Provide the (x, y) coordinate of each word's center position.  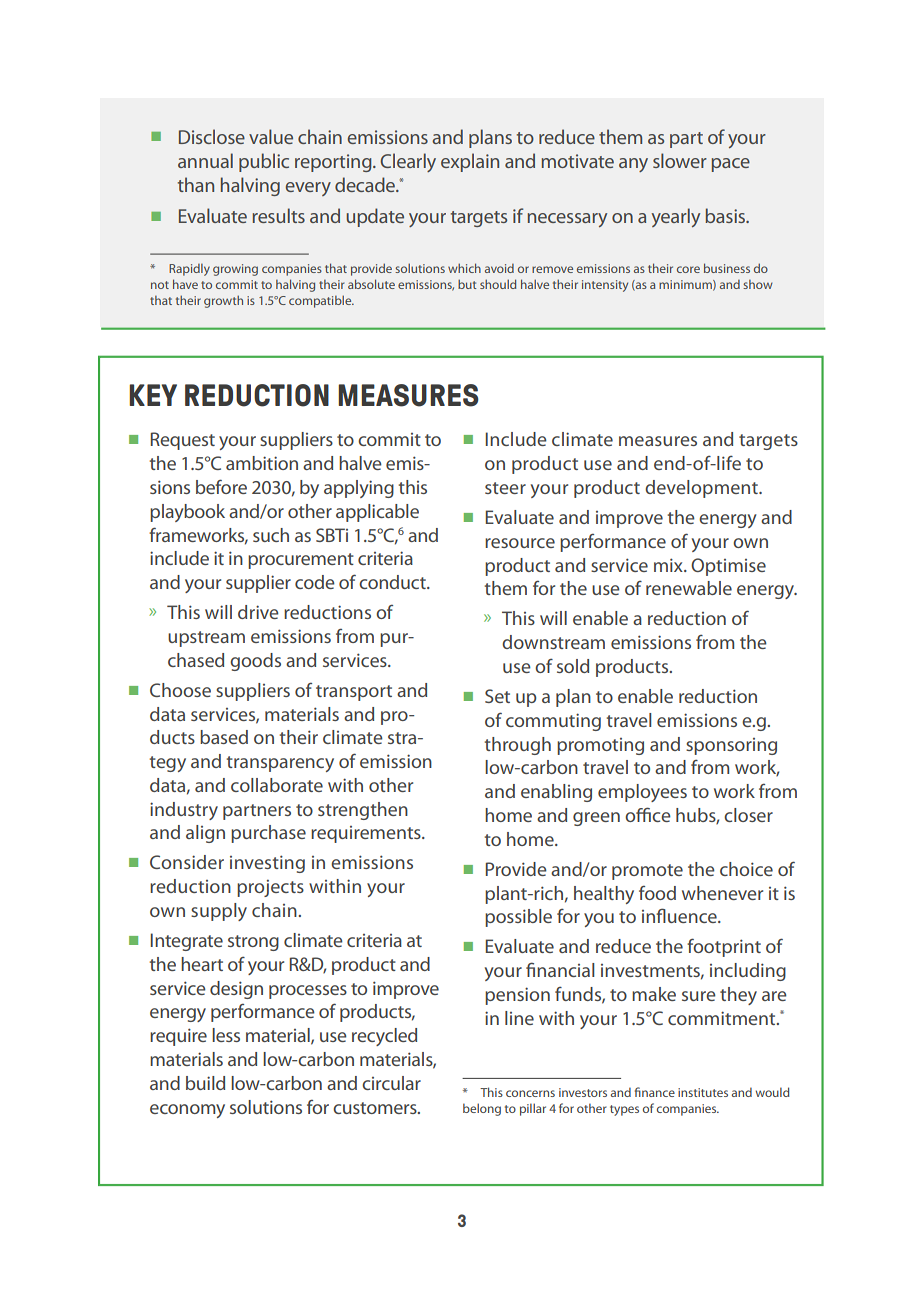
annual (205, 160)
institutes (703, 1092)
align (205, 834)
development (702, 489)
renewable (689, 588)
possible (518, 918)
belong (482, 1109)
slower (680, 160)
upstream (206, 639)
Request (183, 441)
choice (746, 869)
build (205, 1083)
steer (505, 488)
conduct (393, 582)
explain (470, 162)
